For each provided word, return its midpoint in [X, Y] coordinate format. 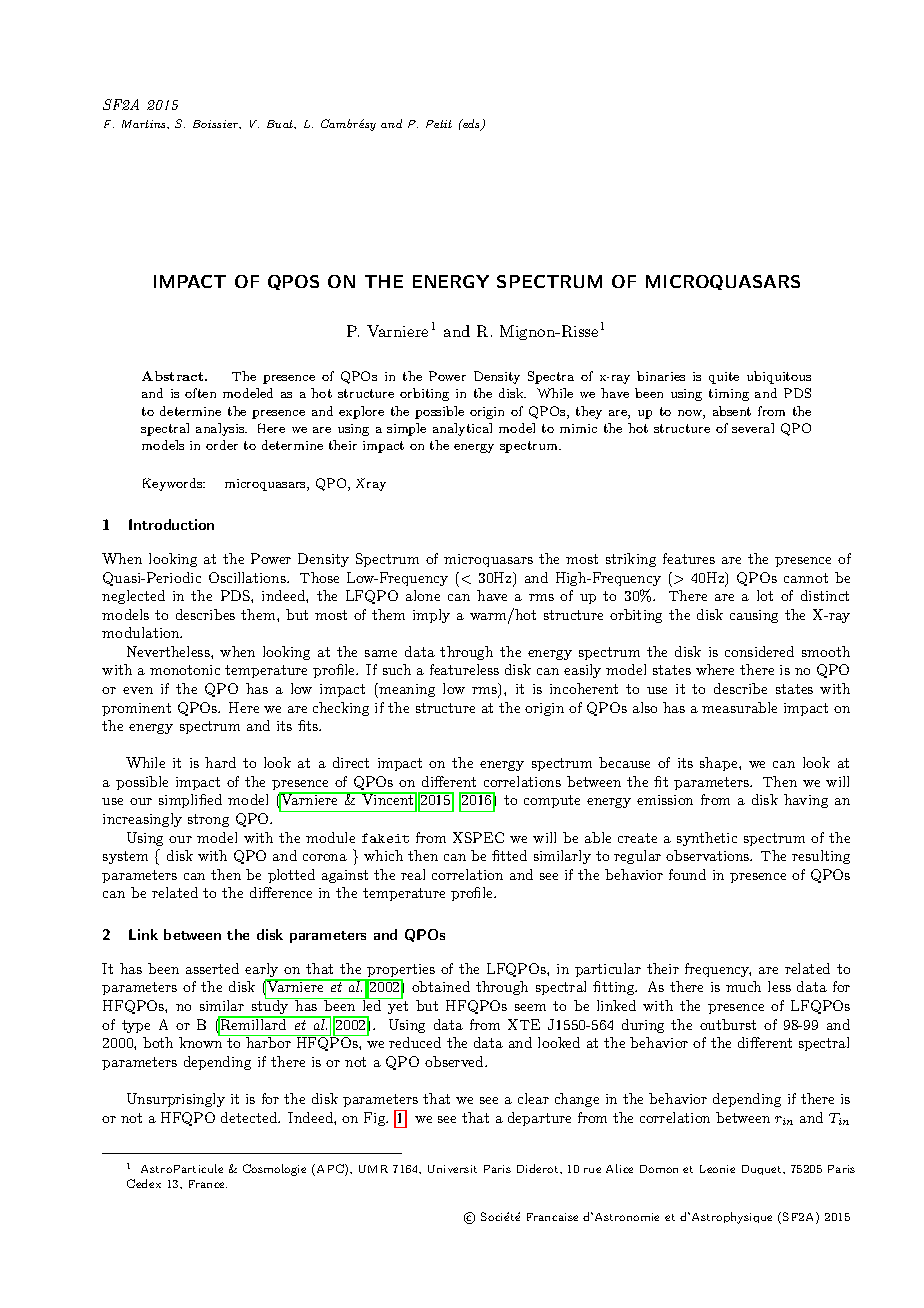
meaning [406, 690]
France [208, 1184]
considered [759, 651]
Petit [439, 124]
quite [724, 378]
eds [471, 125]
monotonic [185, 670]
